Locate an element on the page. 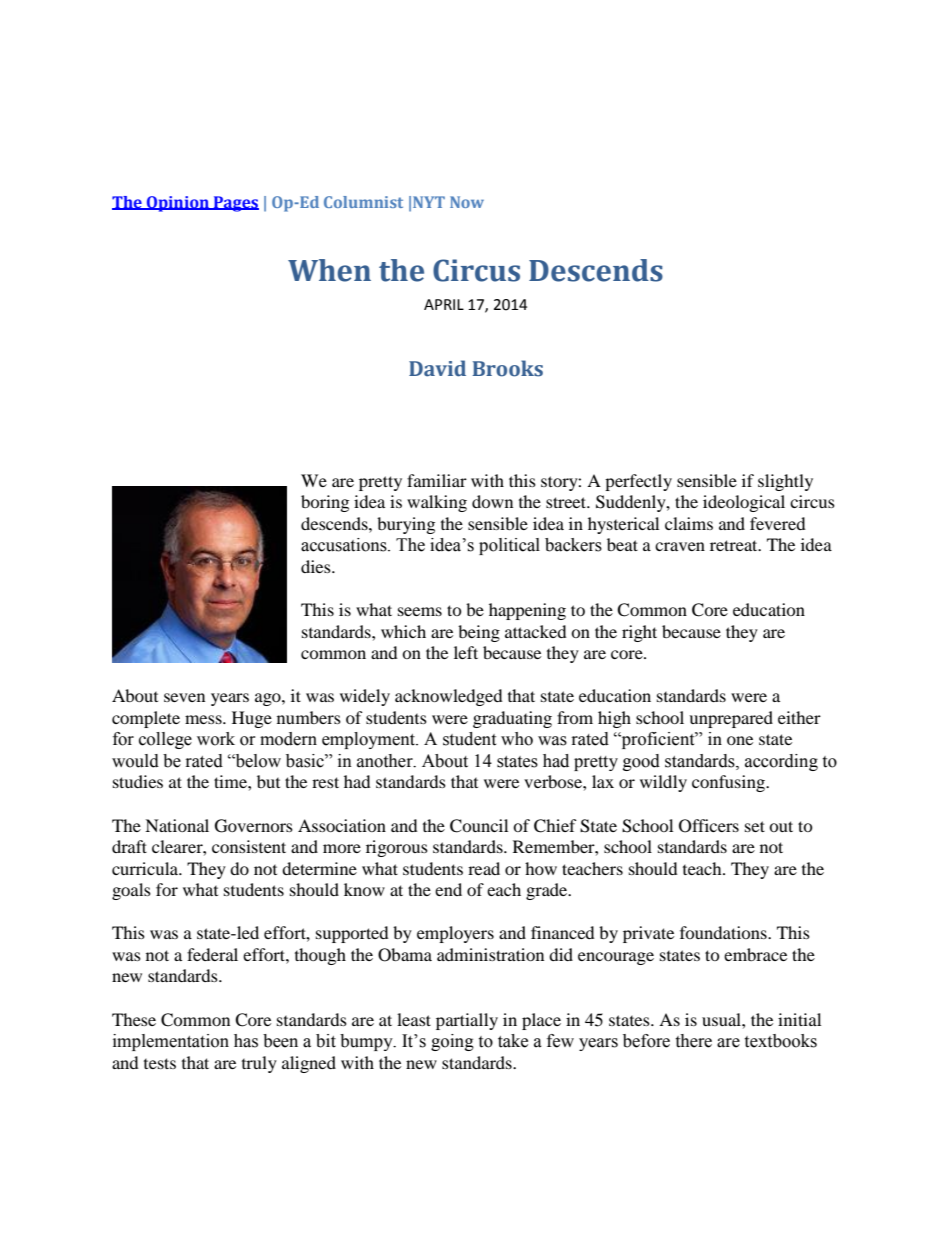  has is located at coordinates (246, 1041).
